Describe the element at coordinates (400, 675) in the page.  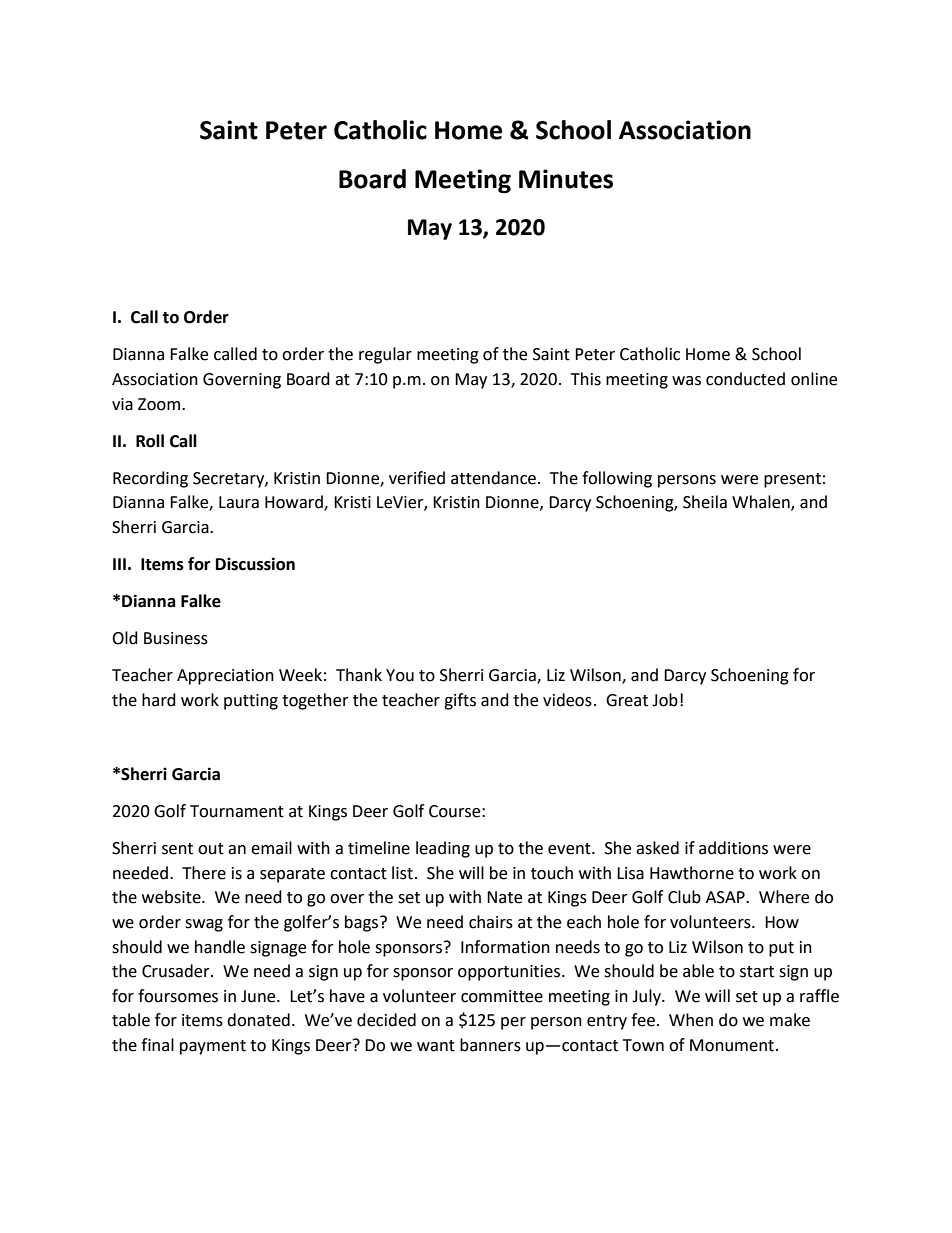
I see `You` at that location.
